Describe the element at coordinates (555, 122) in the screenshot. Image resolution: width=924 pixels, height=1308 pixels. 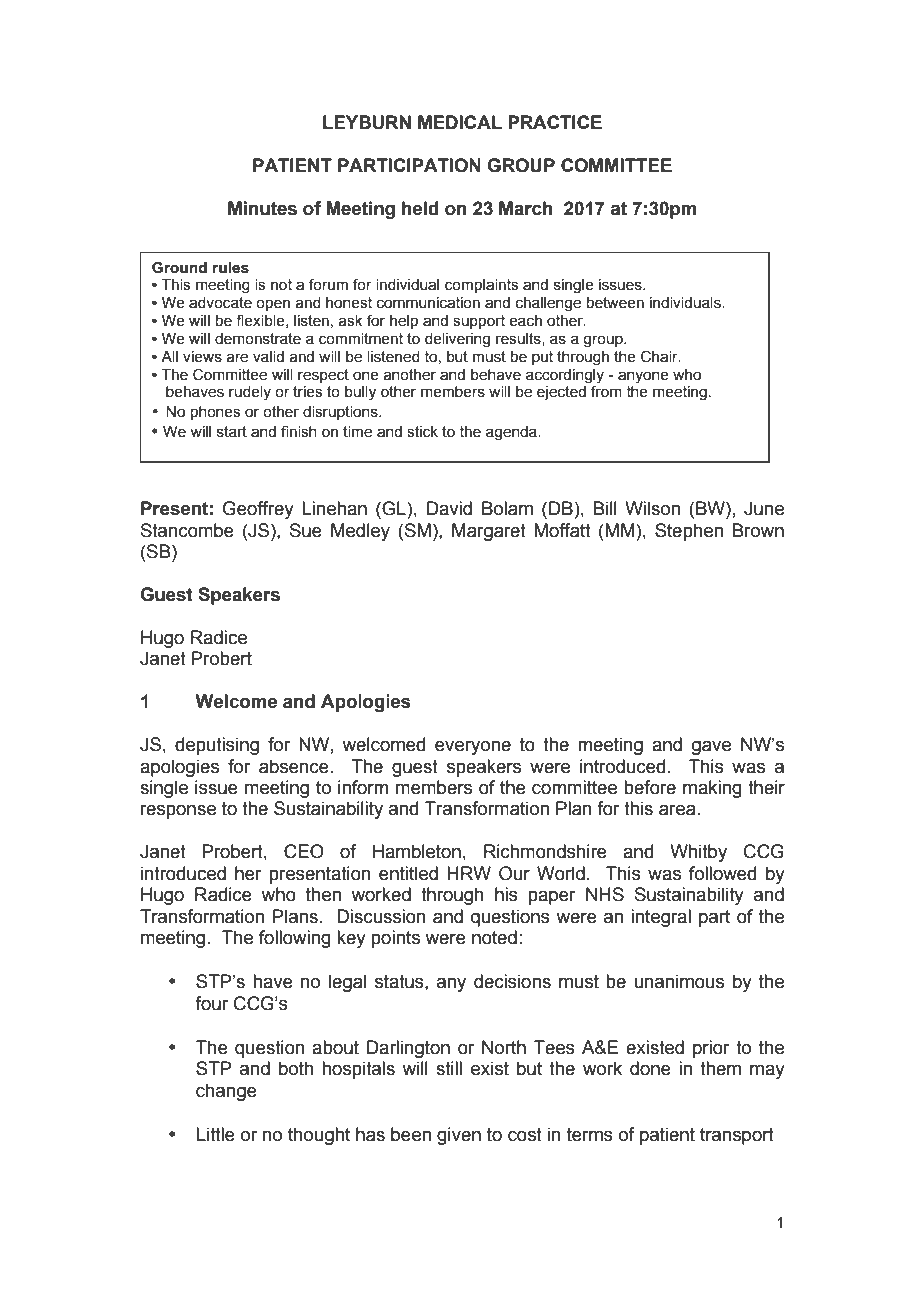
I see `PRACTICE` at that location.
